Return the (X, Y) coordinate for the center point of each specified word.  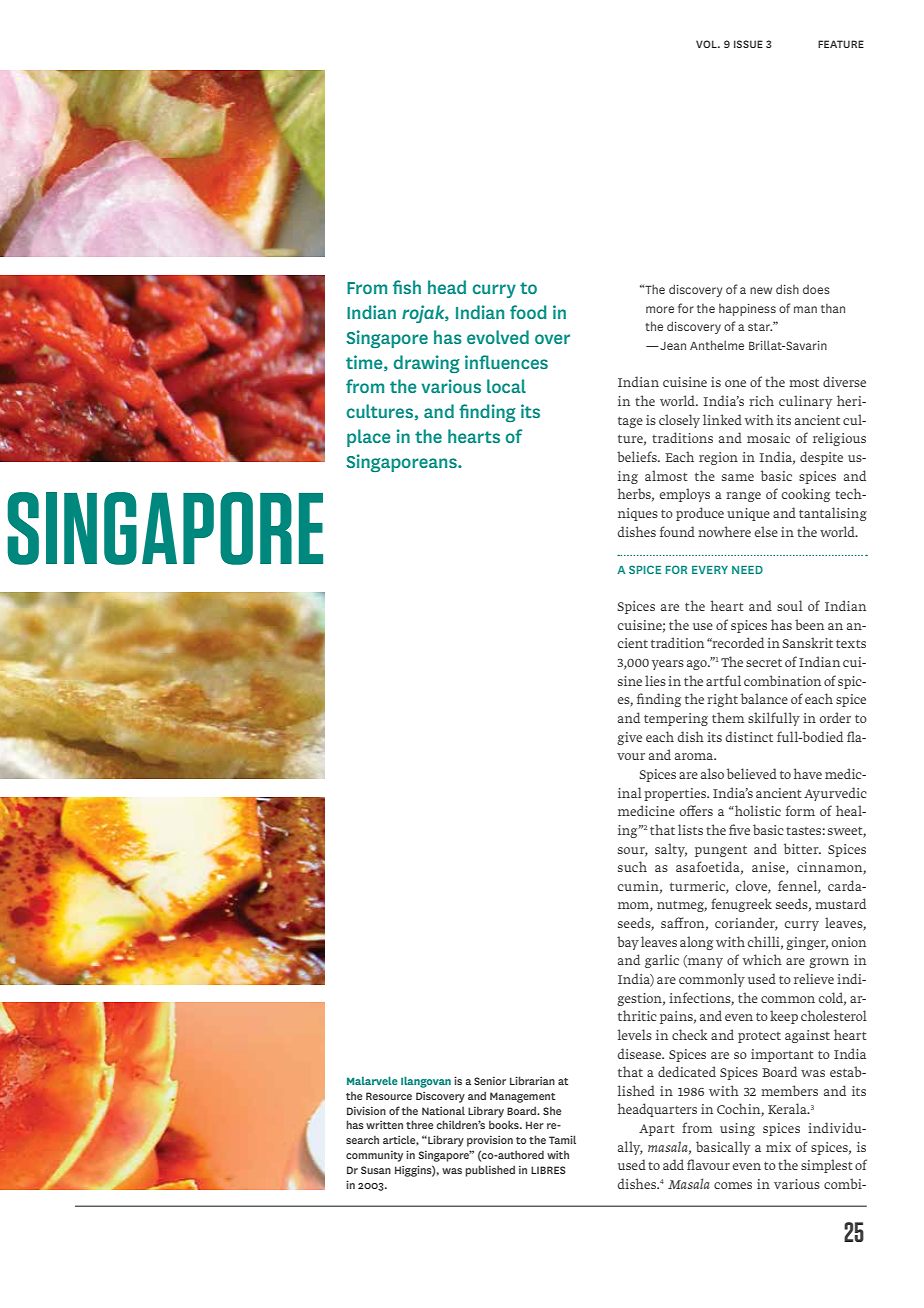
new (761, 290)
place (369, 438)
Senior (490, 1081)
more (660, 309)
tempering (676, 719)
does (816, 289)
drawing (427, 364)
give (629, 738)
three (419, 1124)
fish (407, 287)
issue (748, 44)
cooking (806, 495)
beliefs (638, 456)
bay (628, 943)
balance (764, 698)
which (762, 959)
